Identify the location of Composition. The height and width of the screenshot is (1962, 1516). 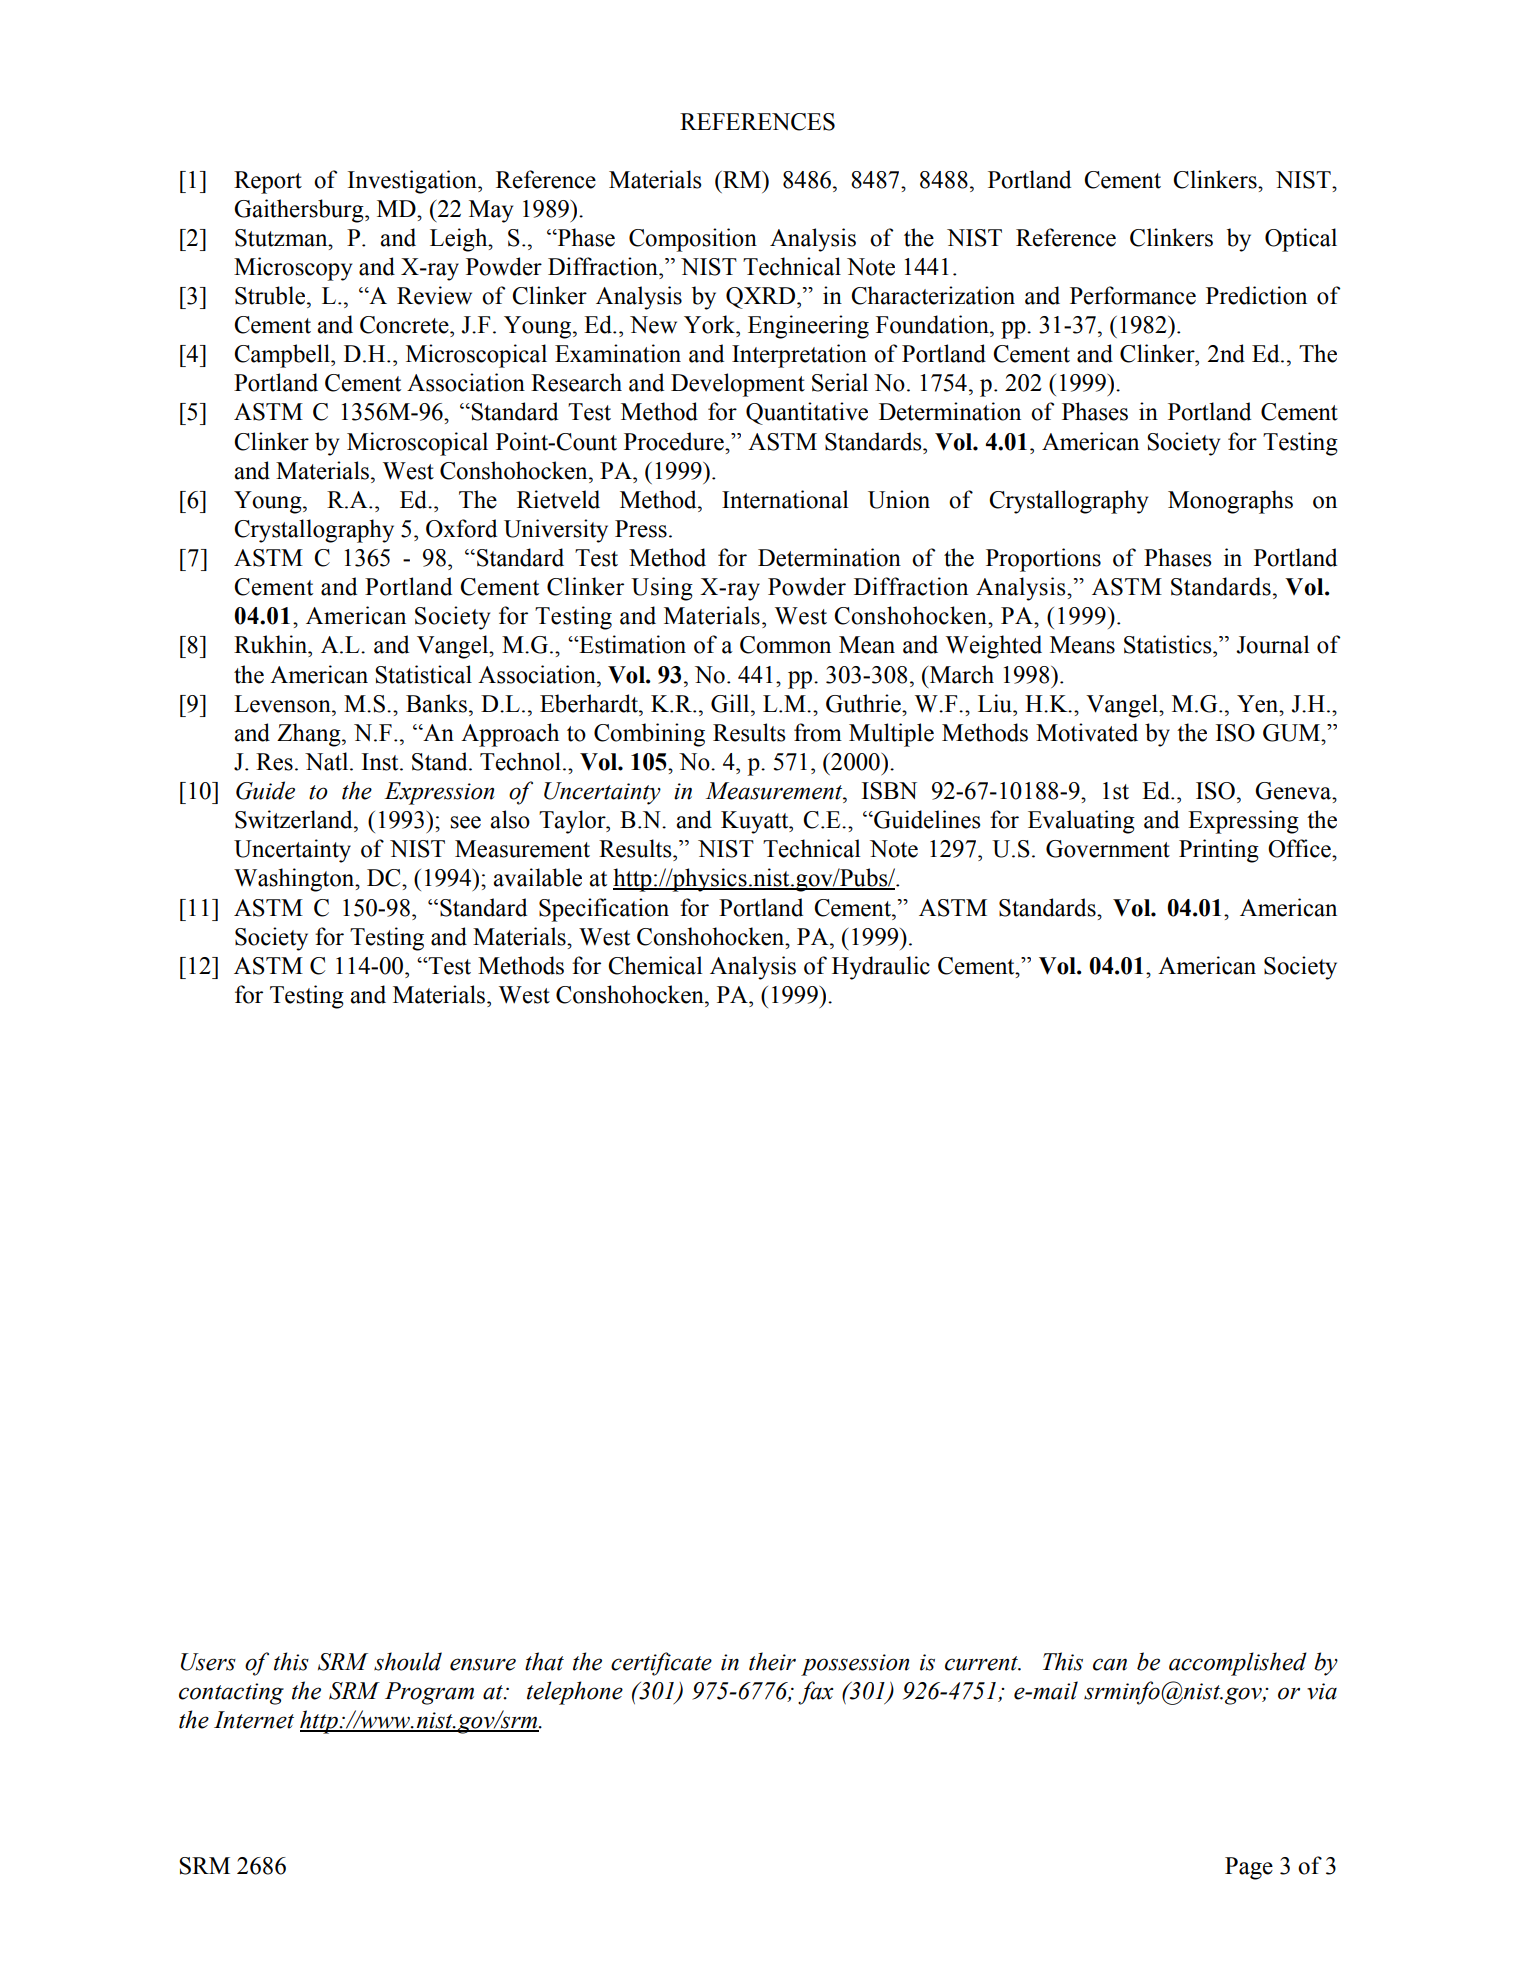
(693, 240).
